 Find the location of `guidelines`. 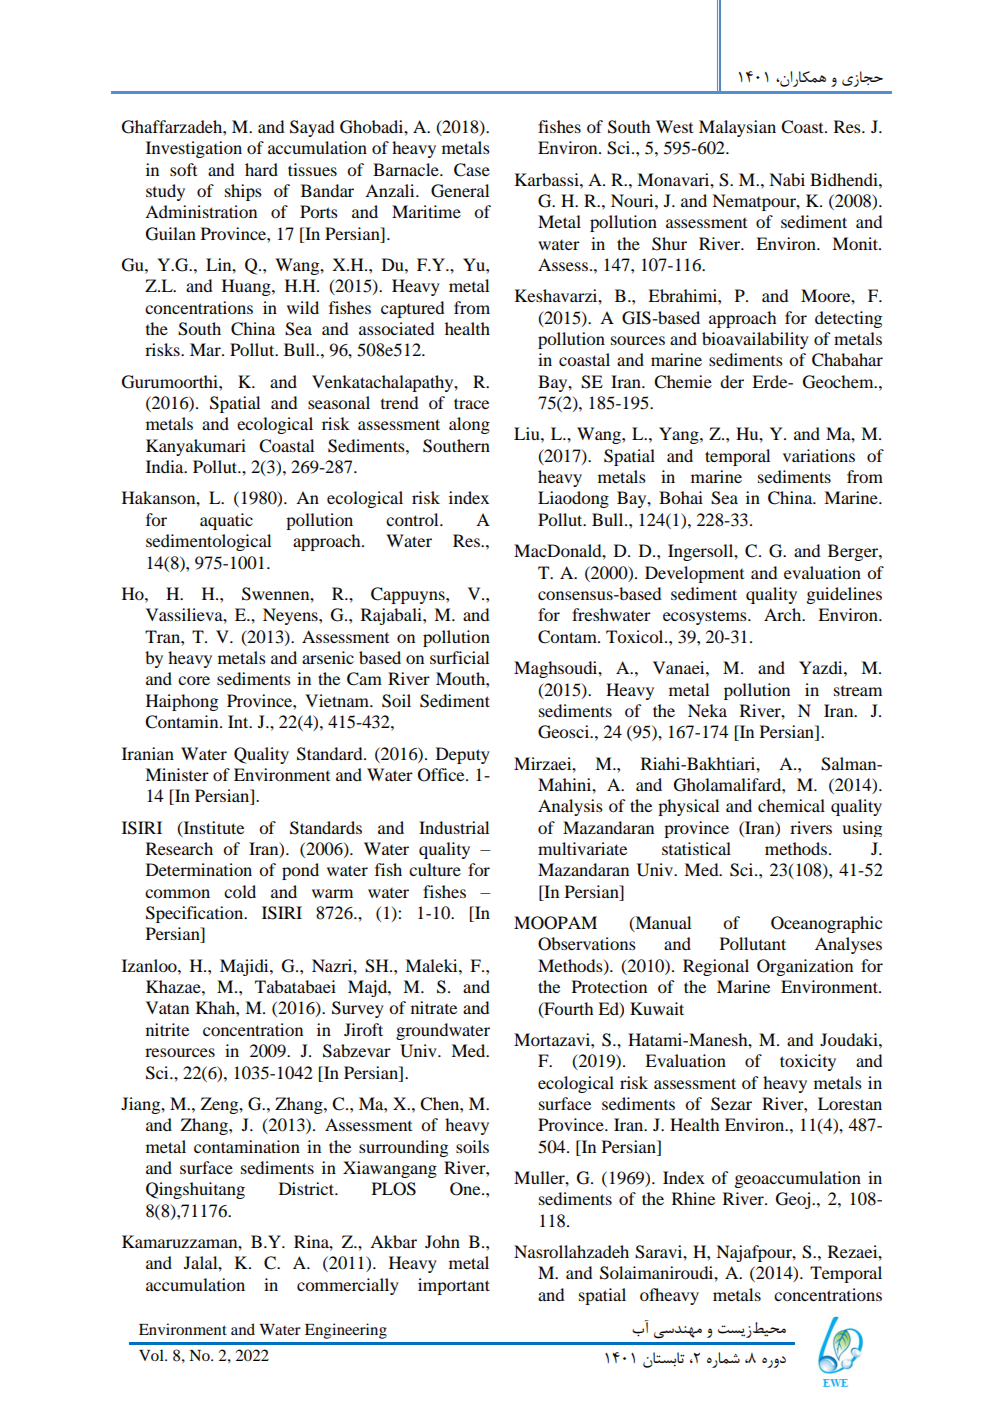

guidelines is located at coordinates (844, 595).
